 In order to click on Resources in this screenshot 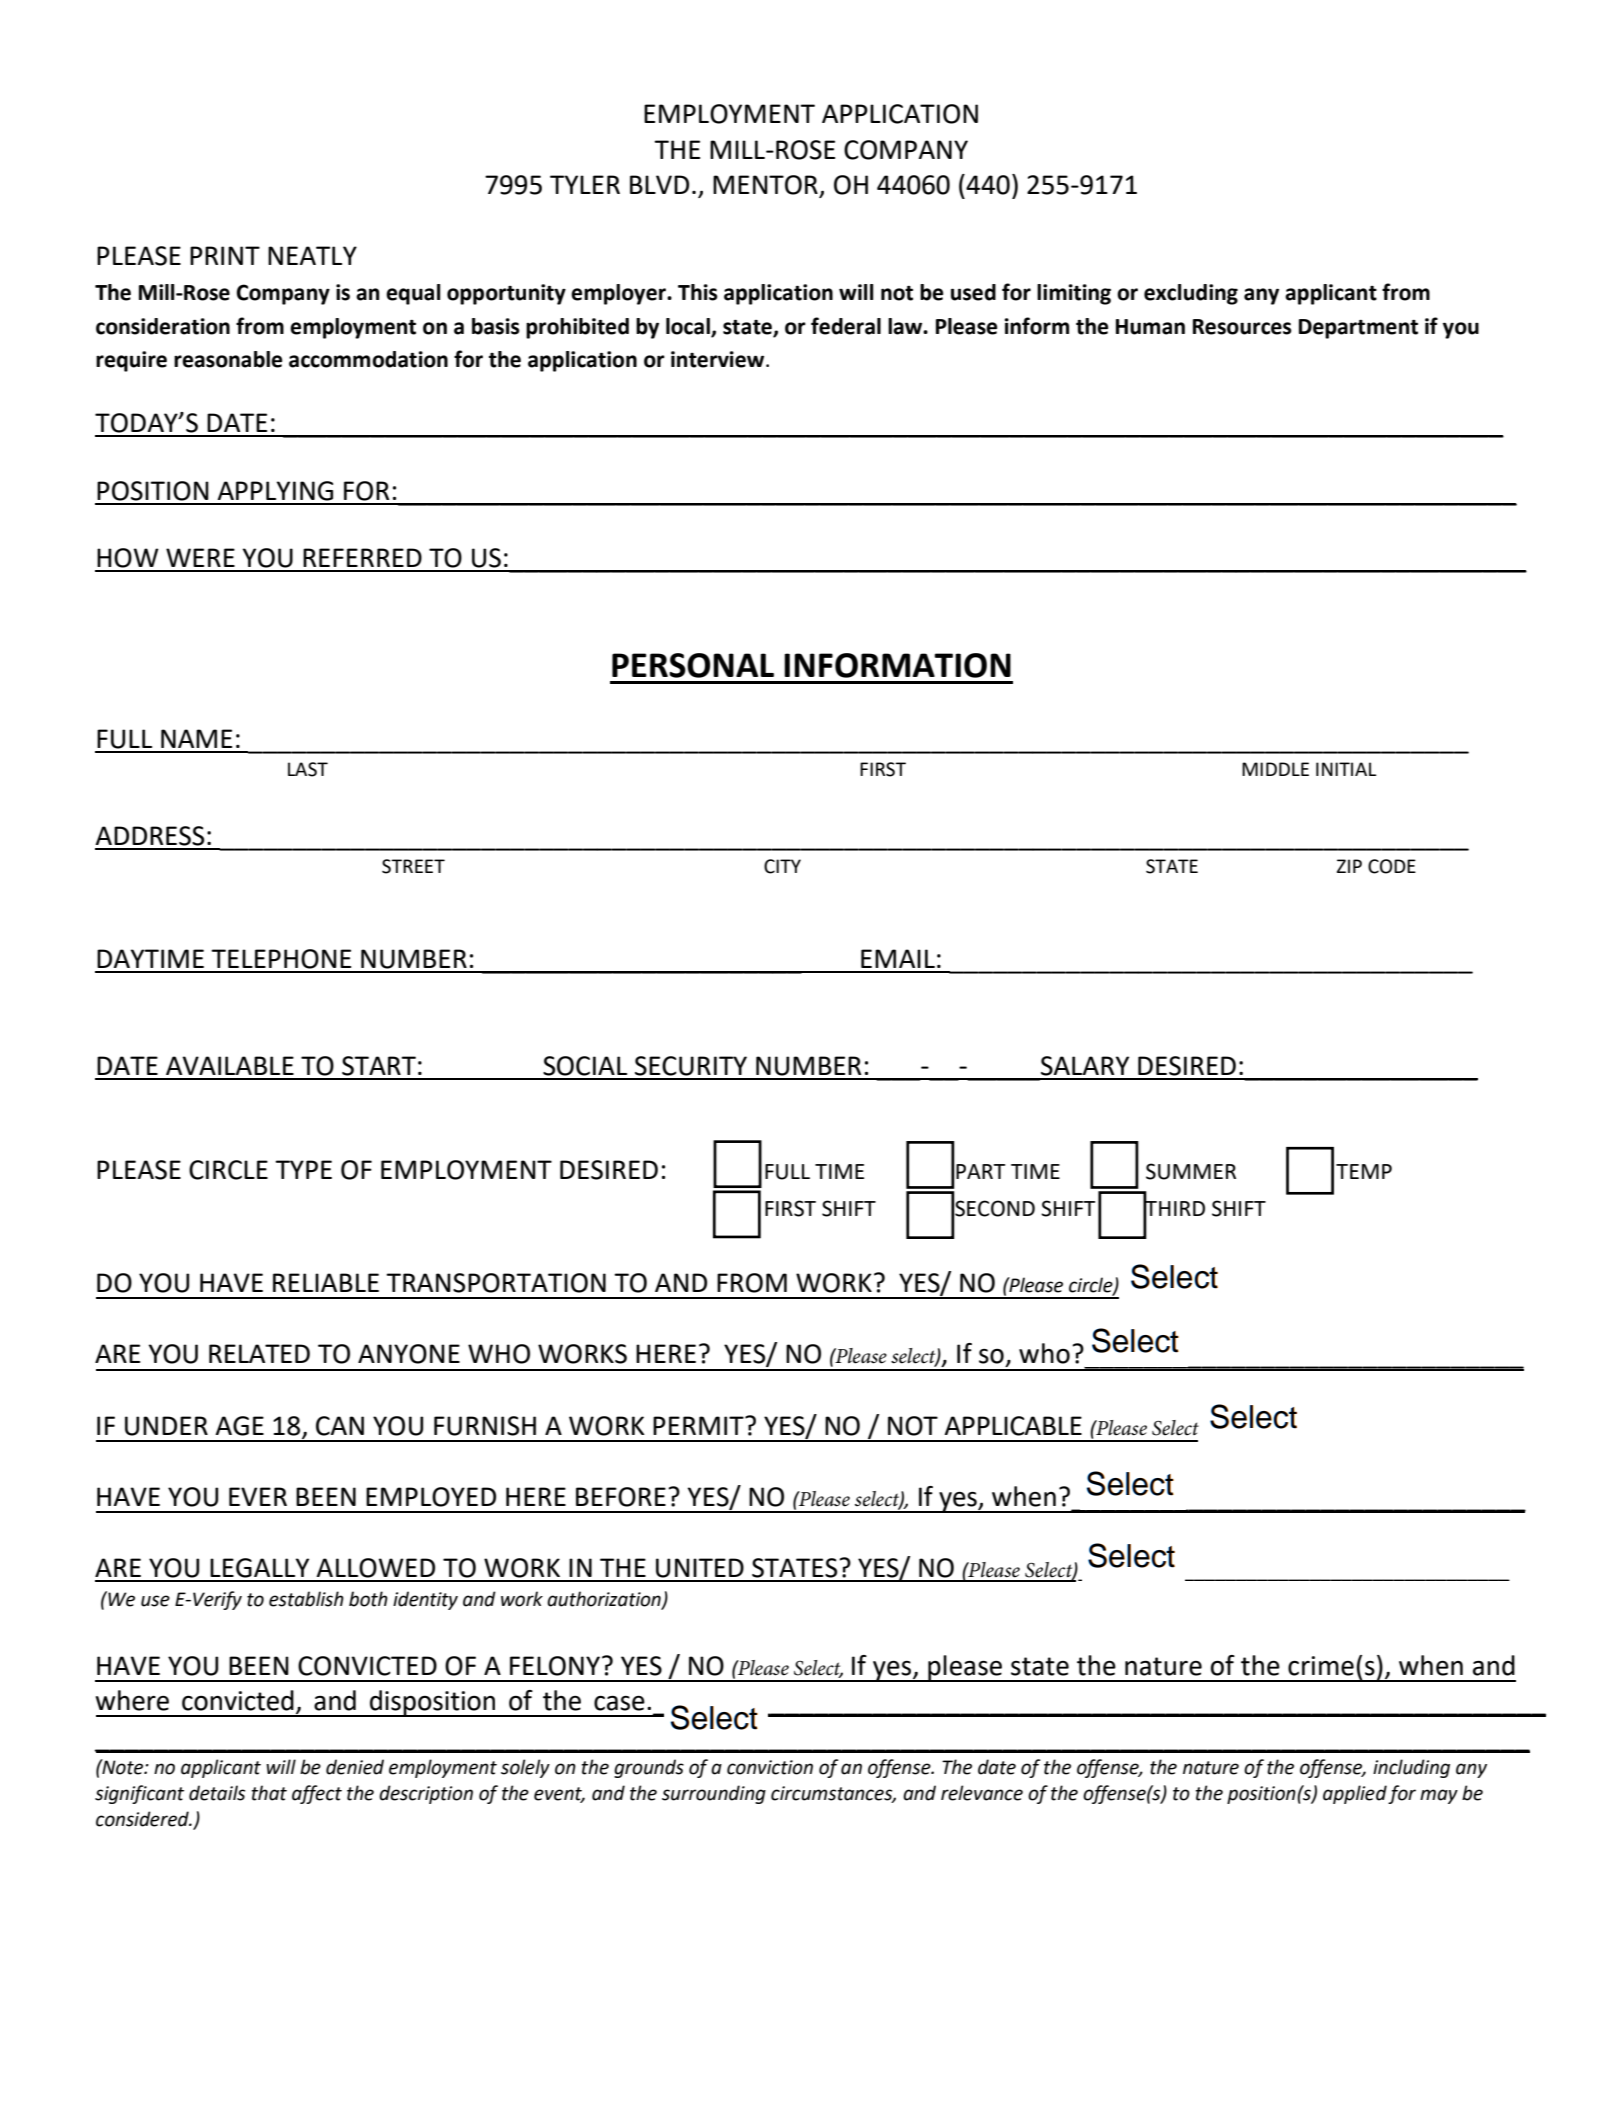, I will do `click(1242, 327)`.
